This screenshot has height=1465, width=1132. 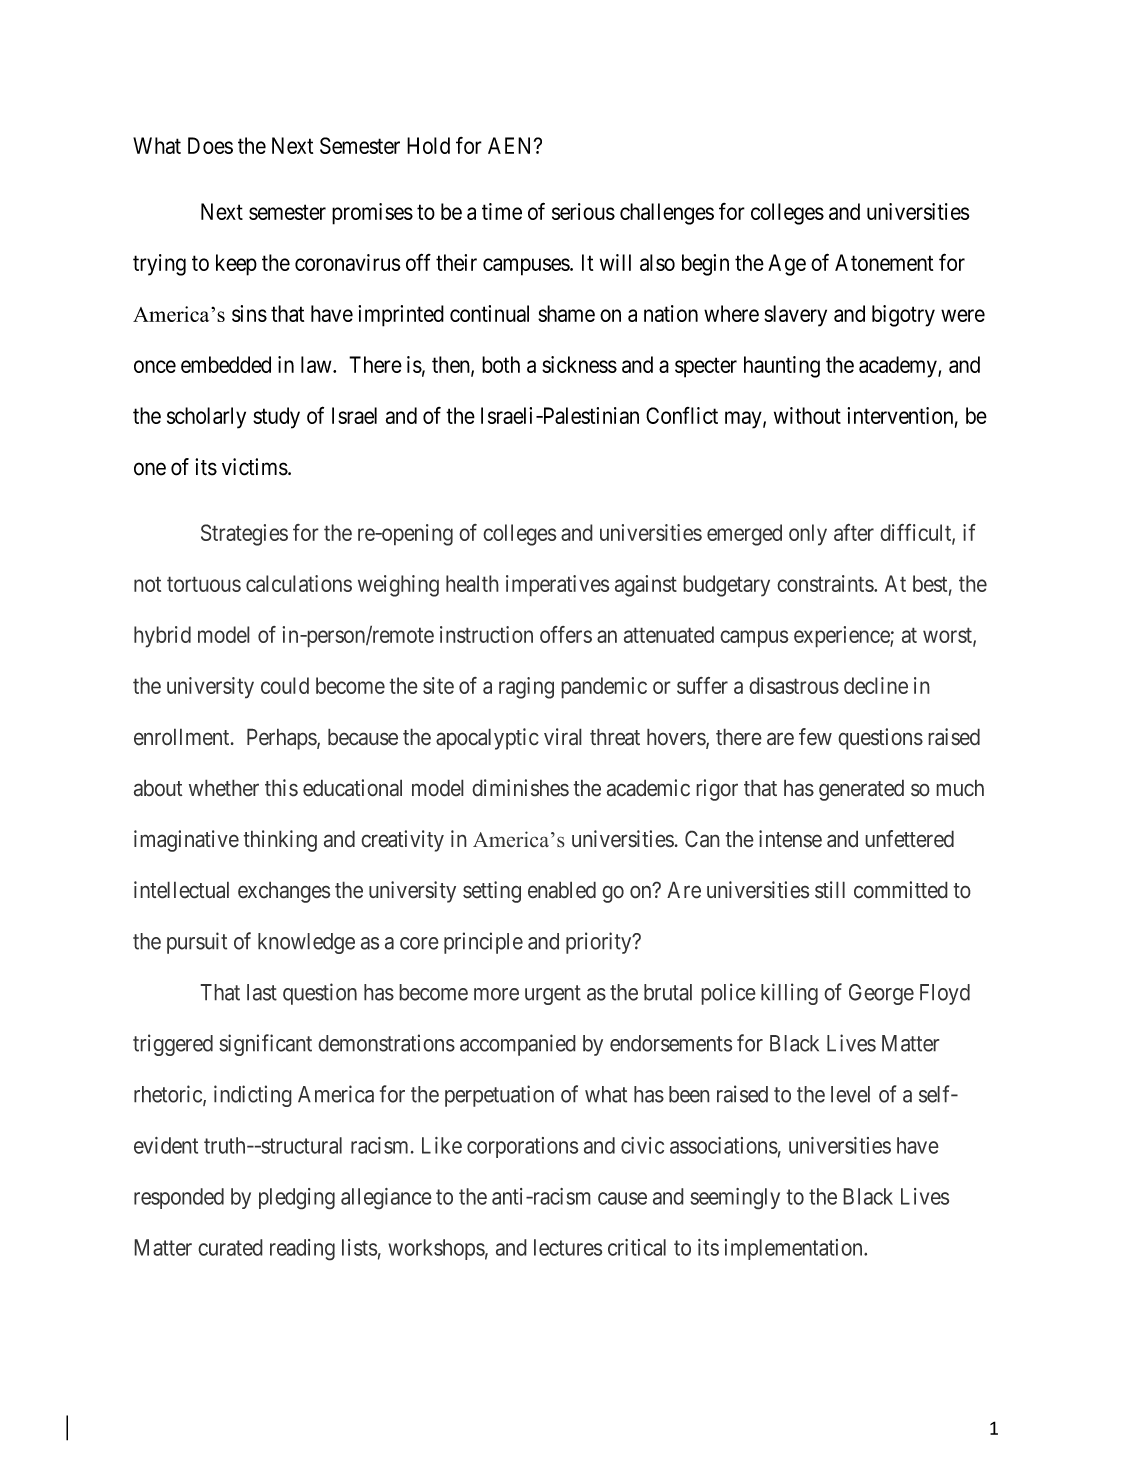 What do you see at coordinates (526, 688) in the screenshot?
I see `raging` at bounding box center [526, 688].
